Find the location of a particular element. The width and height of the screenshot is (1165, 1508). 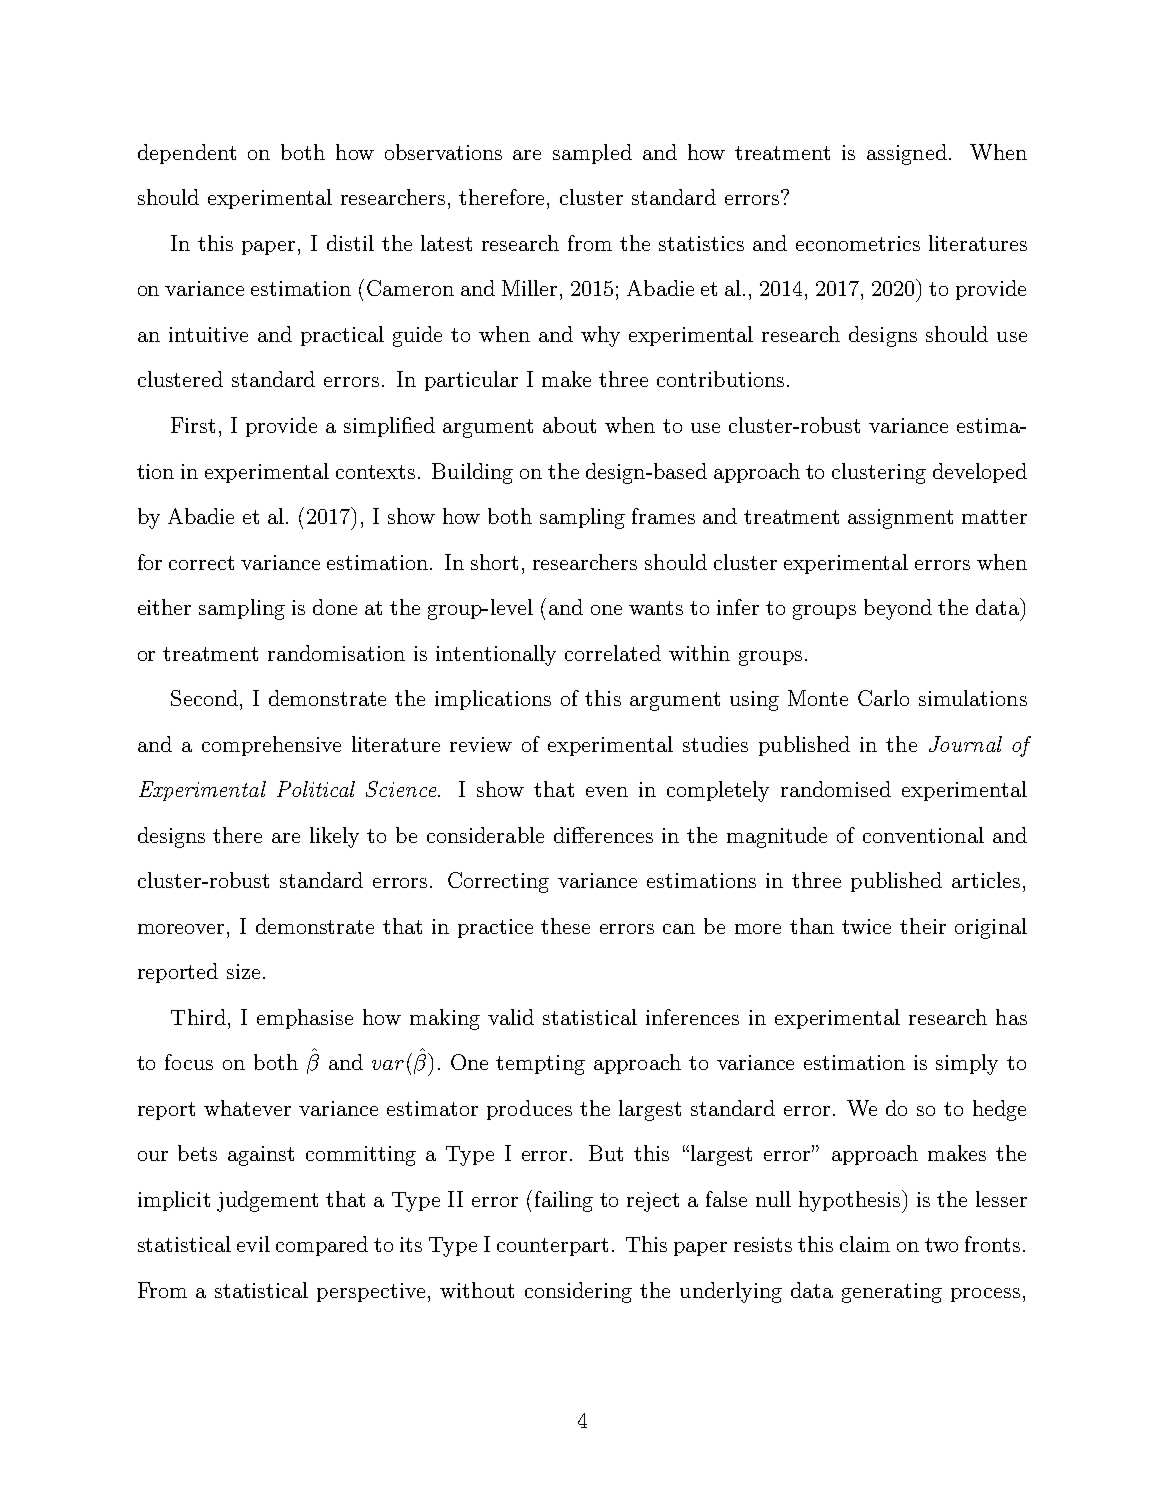

even is located at coordinates (607, 792).
